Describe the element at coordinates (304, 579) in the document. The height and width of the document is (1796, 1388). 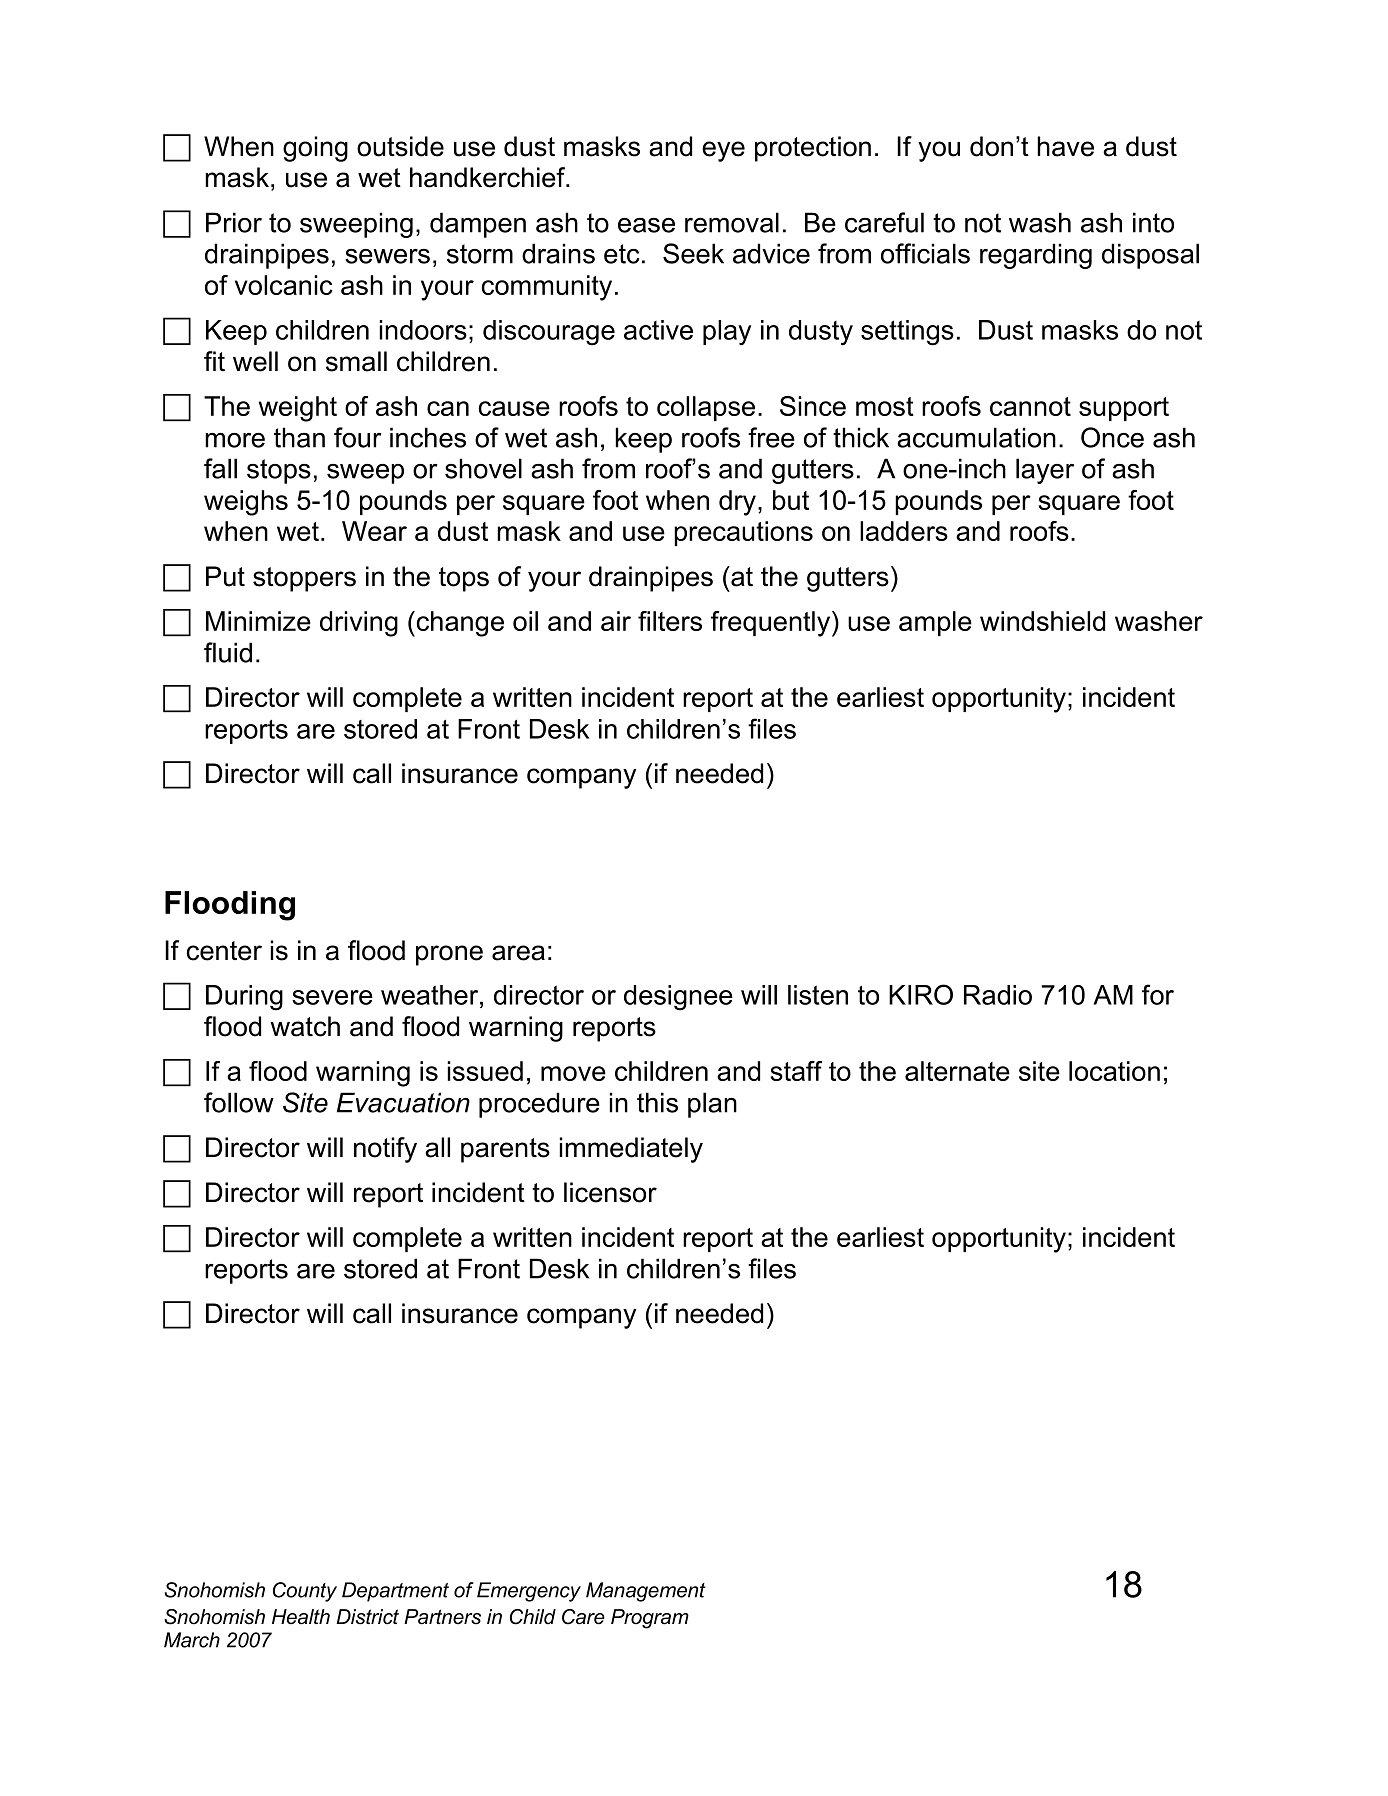
I see `stoppers` at that location.
